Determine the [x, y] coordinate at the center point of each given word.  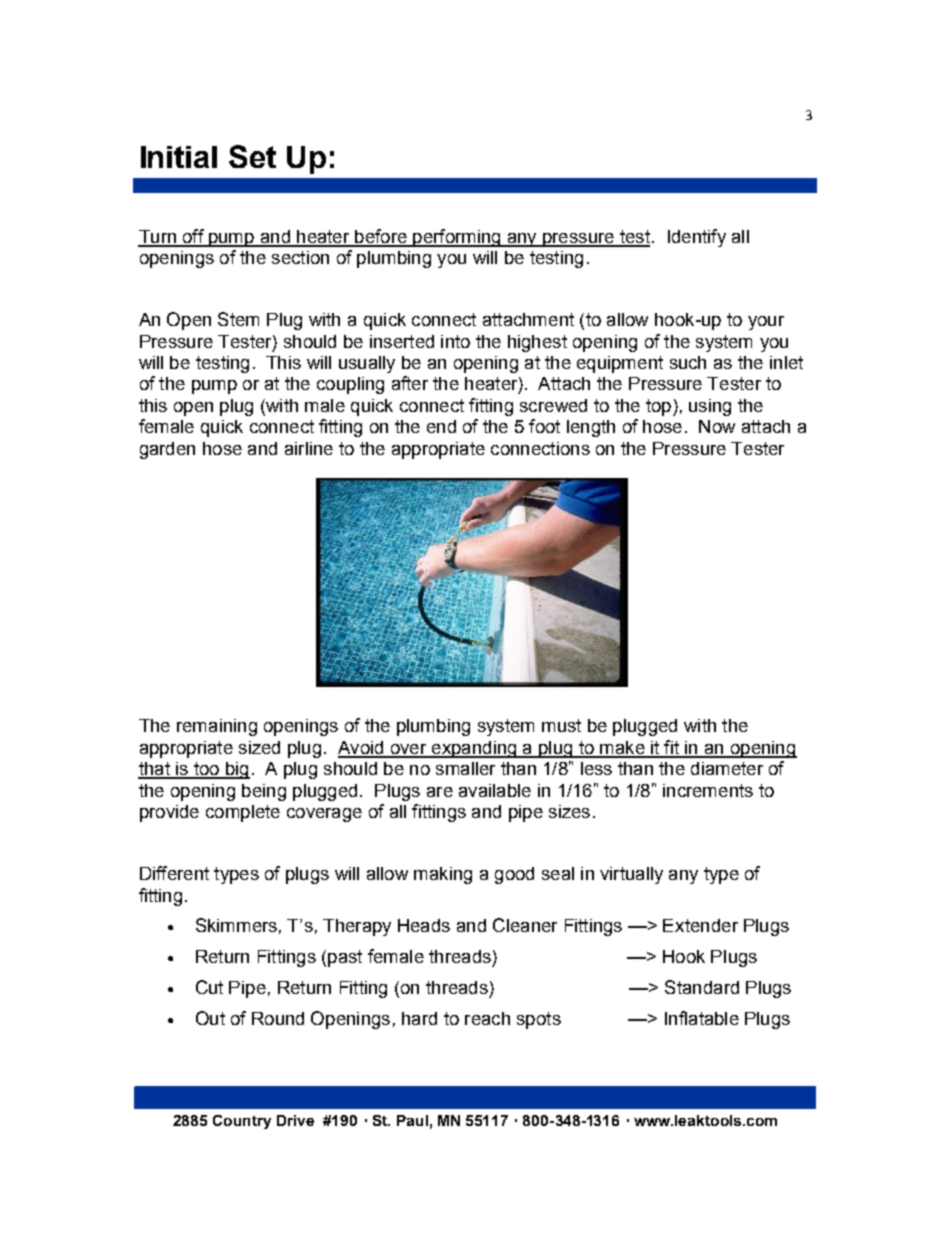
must [561, 725]
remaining [217, 727]
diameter [727, 768]
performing [457, 238]
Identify [697, 238]
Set [252, 156]
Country [242, 1122]
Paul [412, 1120]
